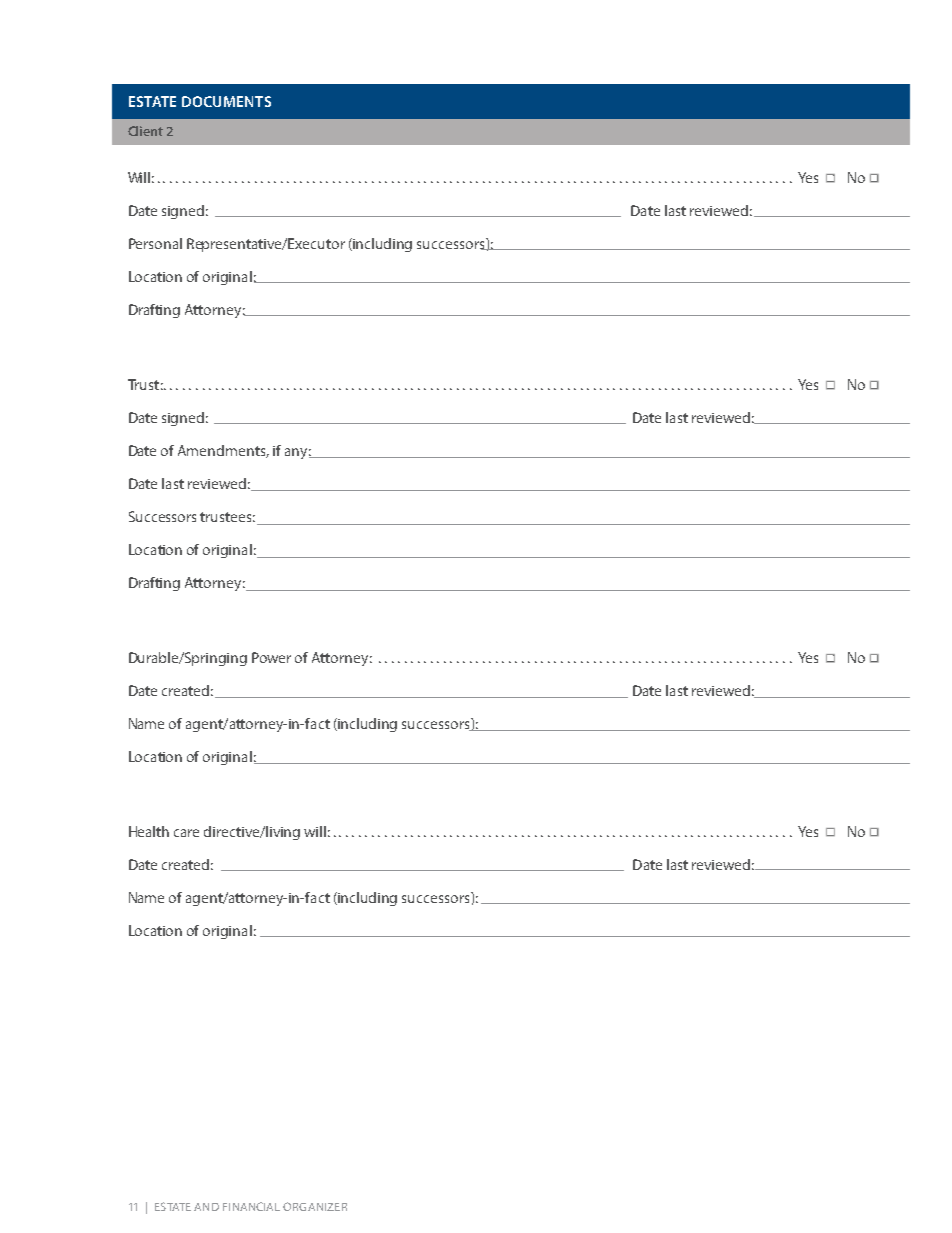 The width and height of the screenshot is (952, 1233). Describe the element at coordinates (226, 101) in the screenshot. I see `DOCUMENTS` at that location.
